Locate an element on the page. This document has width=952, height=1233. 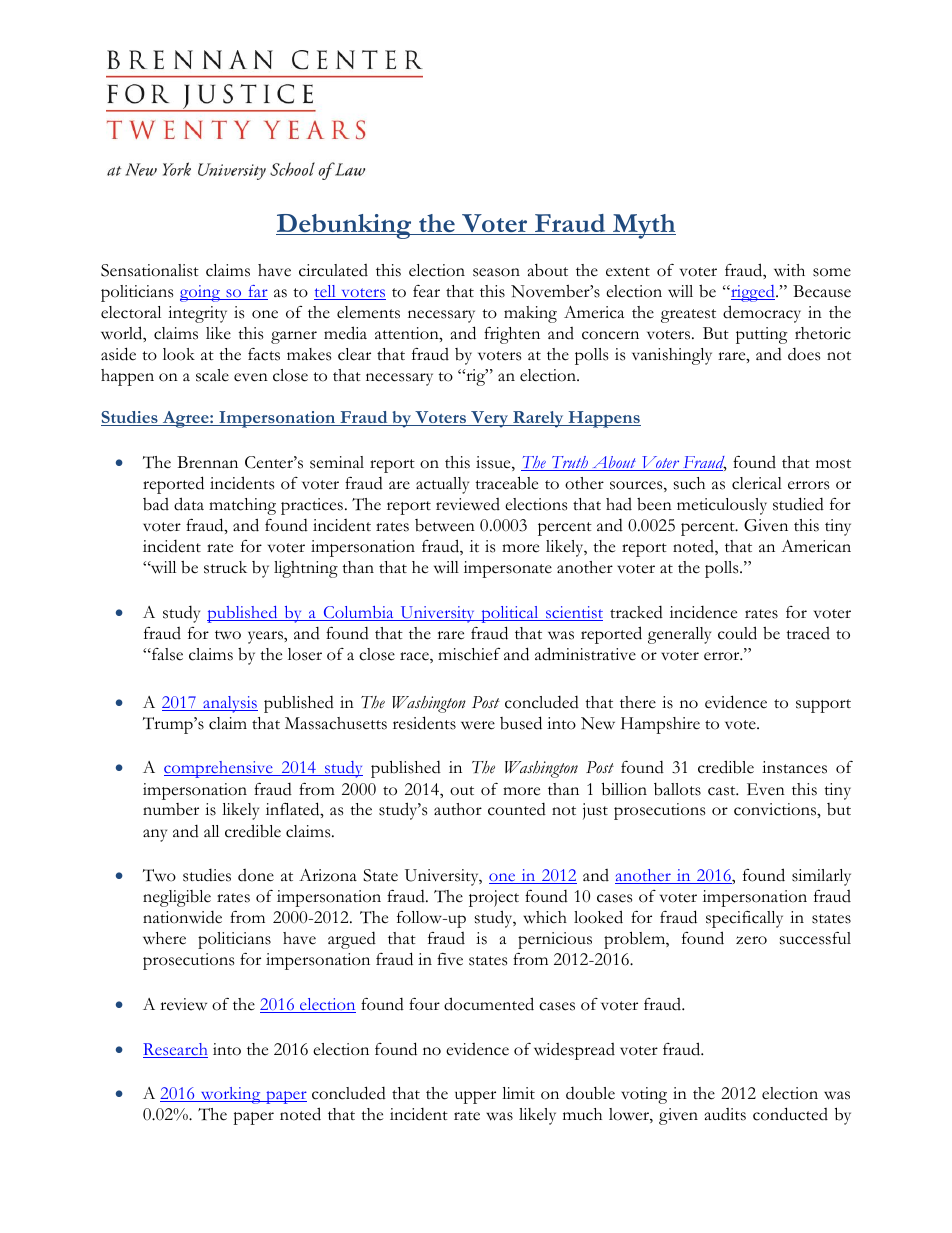
project is located at coordinates (494, 898).
